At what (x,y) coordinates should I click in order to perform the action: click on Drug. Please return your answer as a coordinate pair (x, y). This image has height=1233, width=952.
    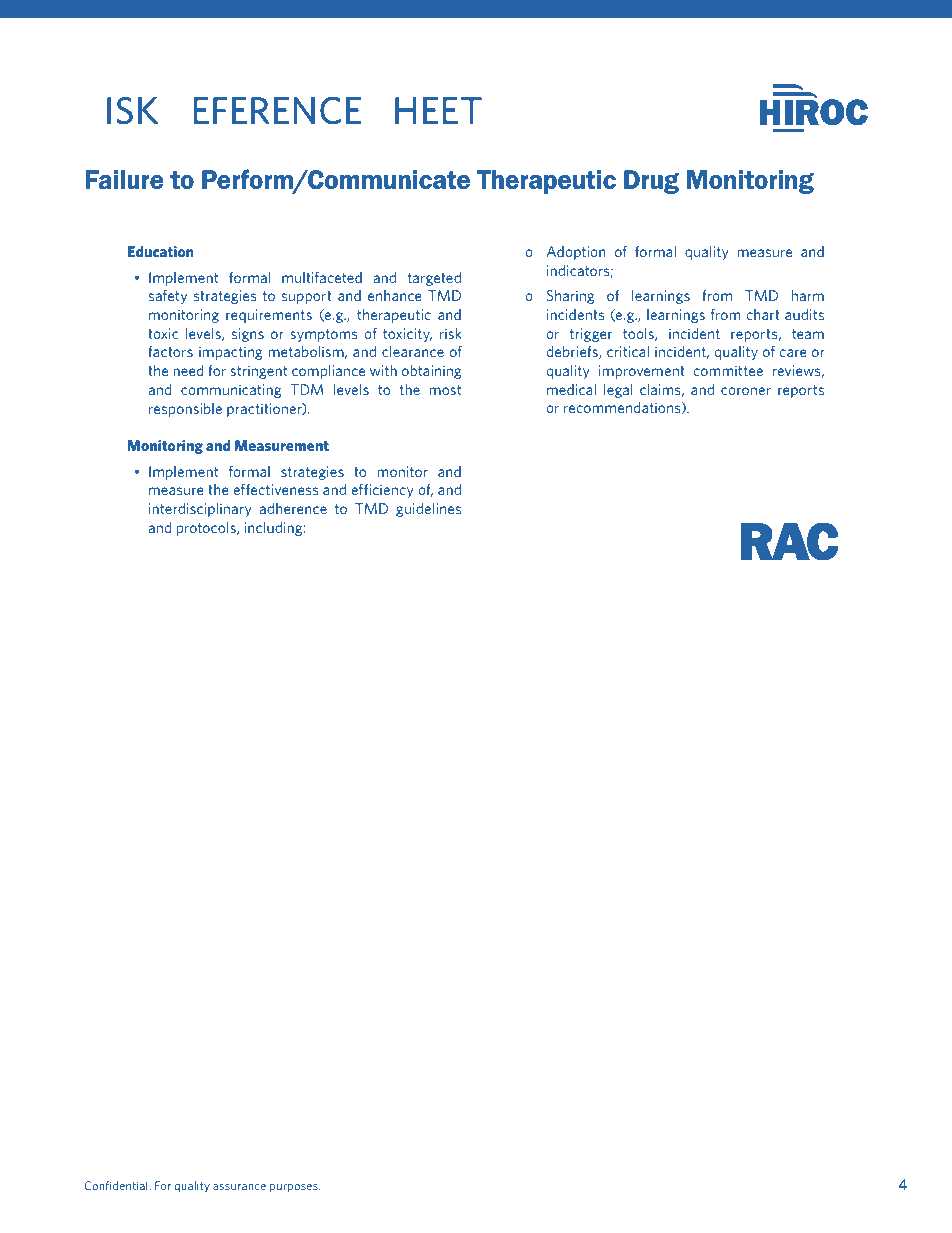
    Looking at the image, I should click on (651, 182).
